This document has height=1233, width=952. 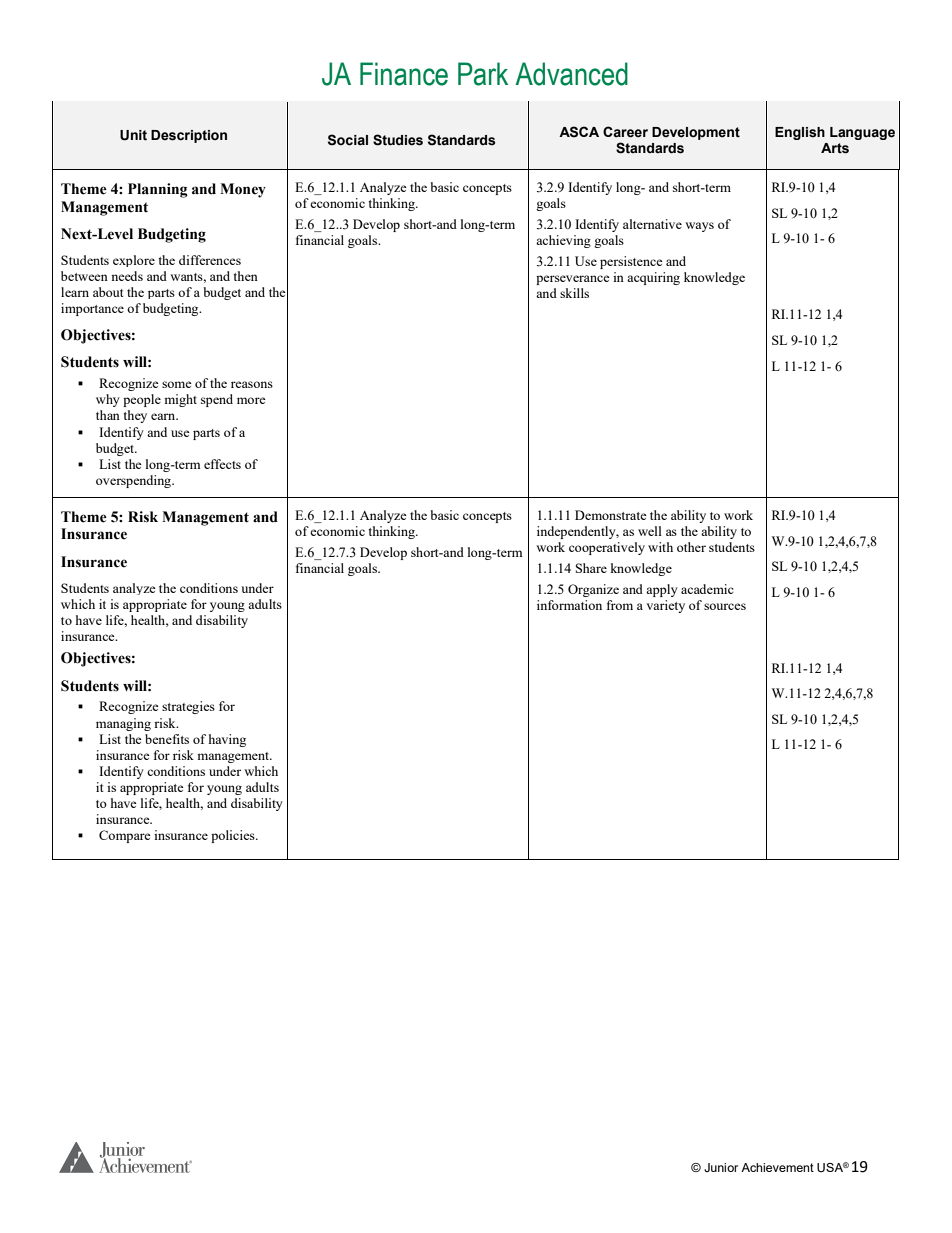 What do you see at coordinates (125, 836) in the document?
I see `Compare` at bounding box center [125, 836].
